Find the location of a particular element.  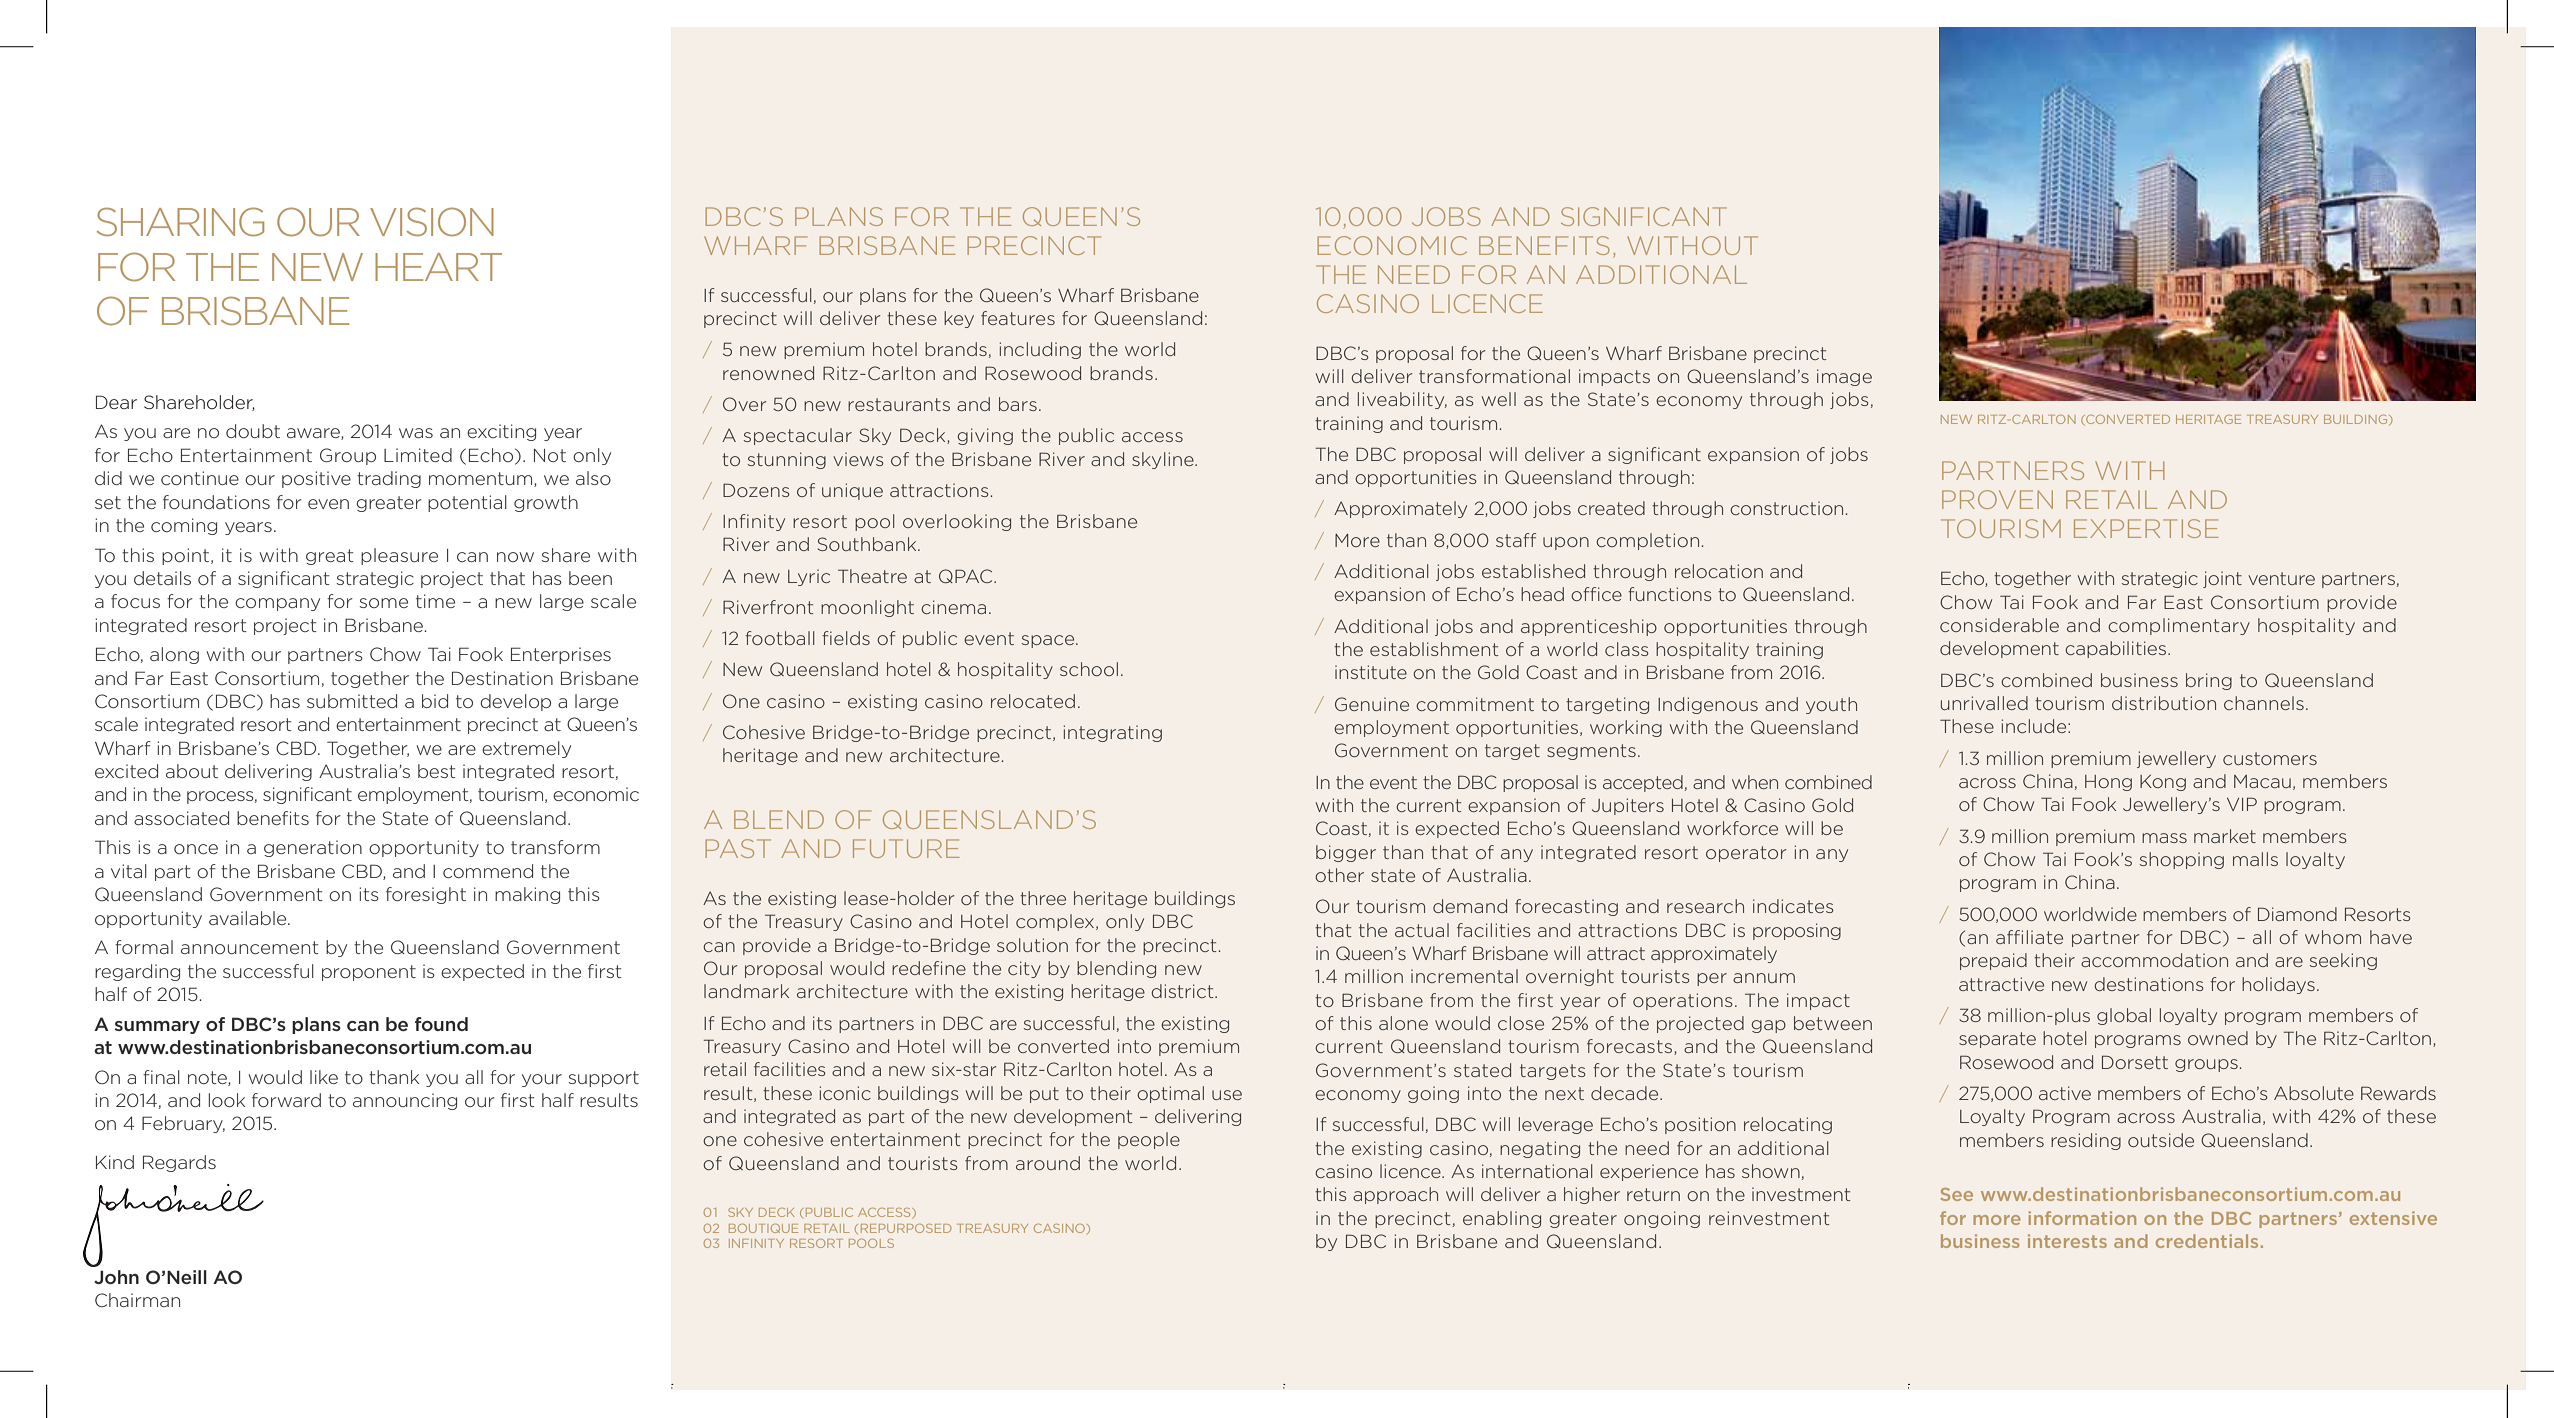

global is located at coordinates (2124, 1016).
